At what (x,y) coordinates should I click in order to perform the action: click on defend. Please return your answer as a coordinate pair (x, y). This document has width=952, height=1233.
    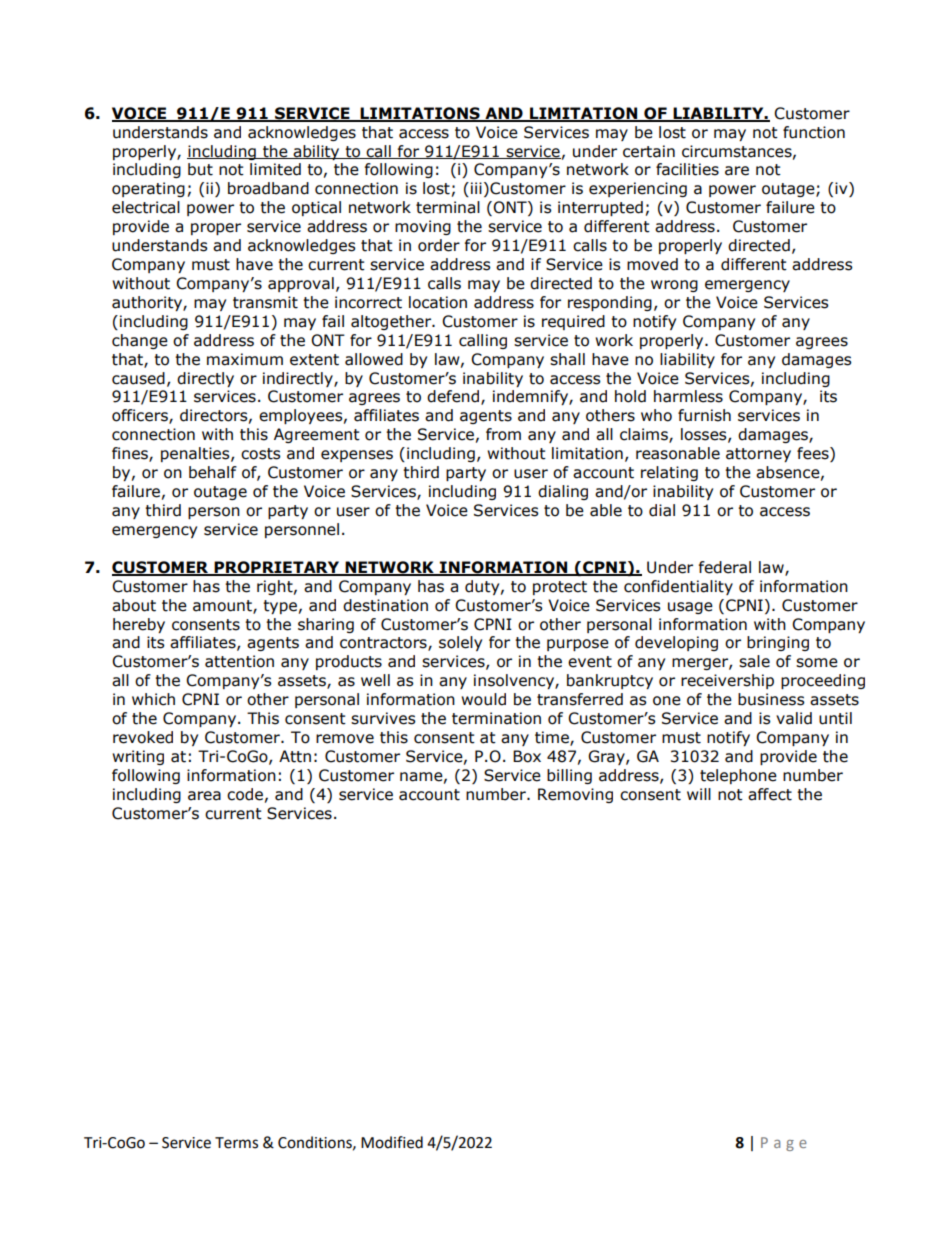
    Looking at the image, I should click on (454, 397).
